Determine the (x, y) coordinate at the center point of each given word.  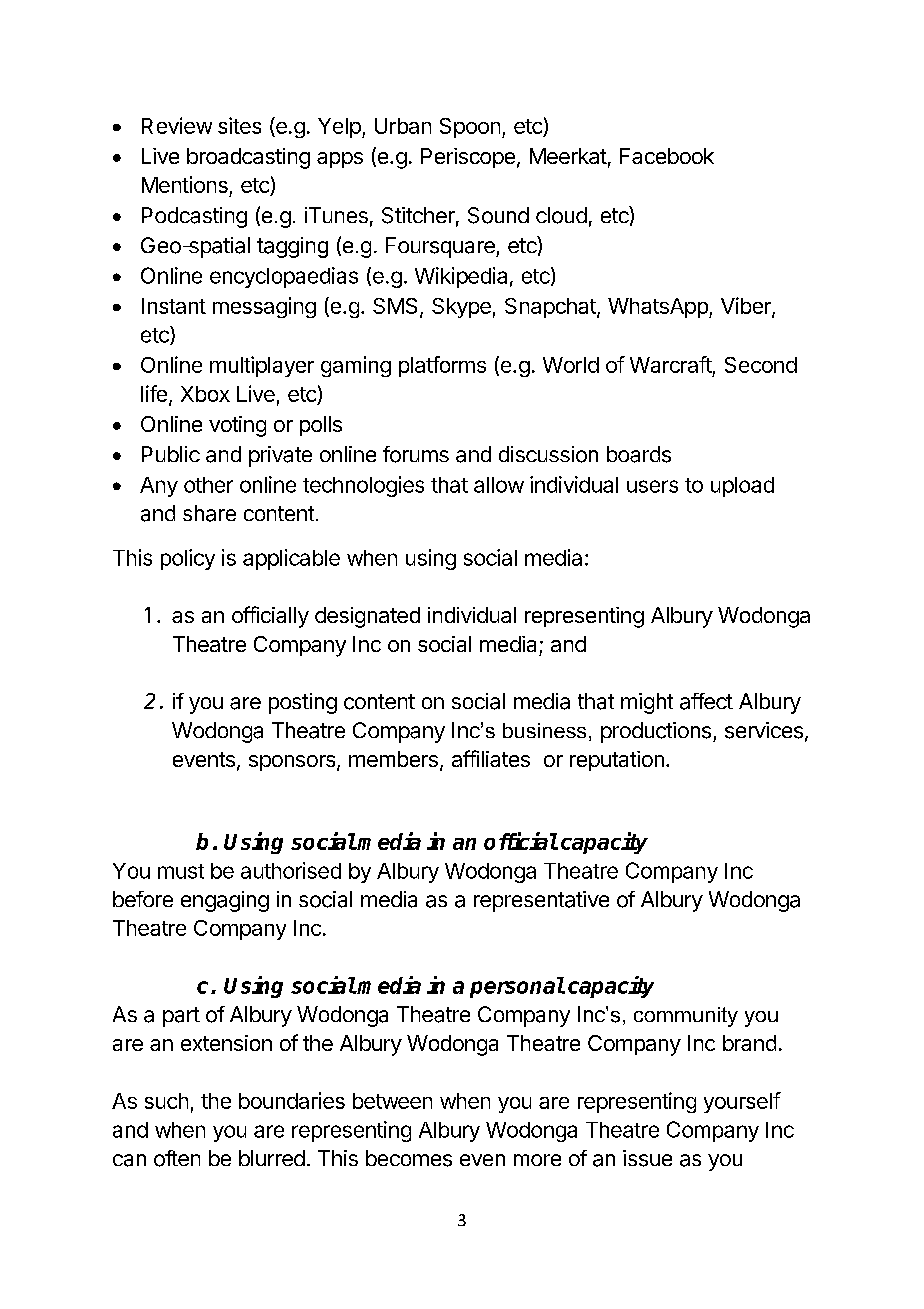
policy (188, 559)
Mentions (185, 184)
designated (367, 617)
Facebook (667, 156)
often (177, 1158)
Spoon (470, 128)
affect (706, 701)
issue (647, 1158)
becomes (409, 1158)
